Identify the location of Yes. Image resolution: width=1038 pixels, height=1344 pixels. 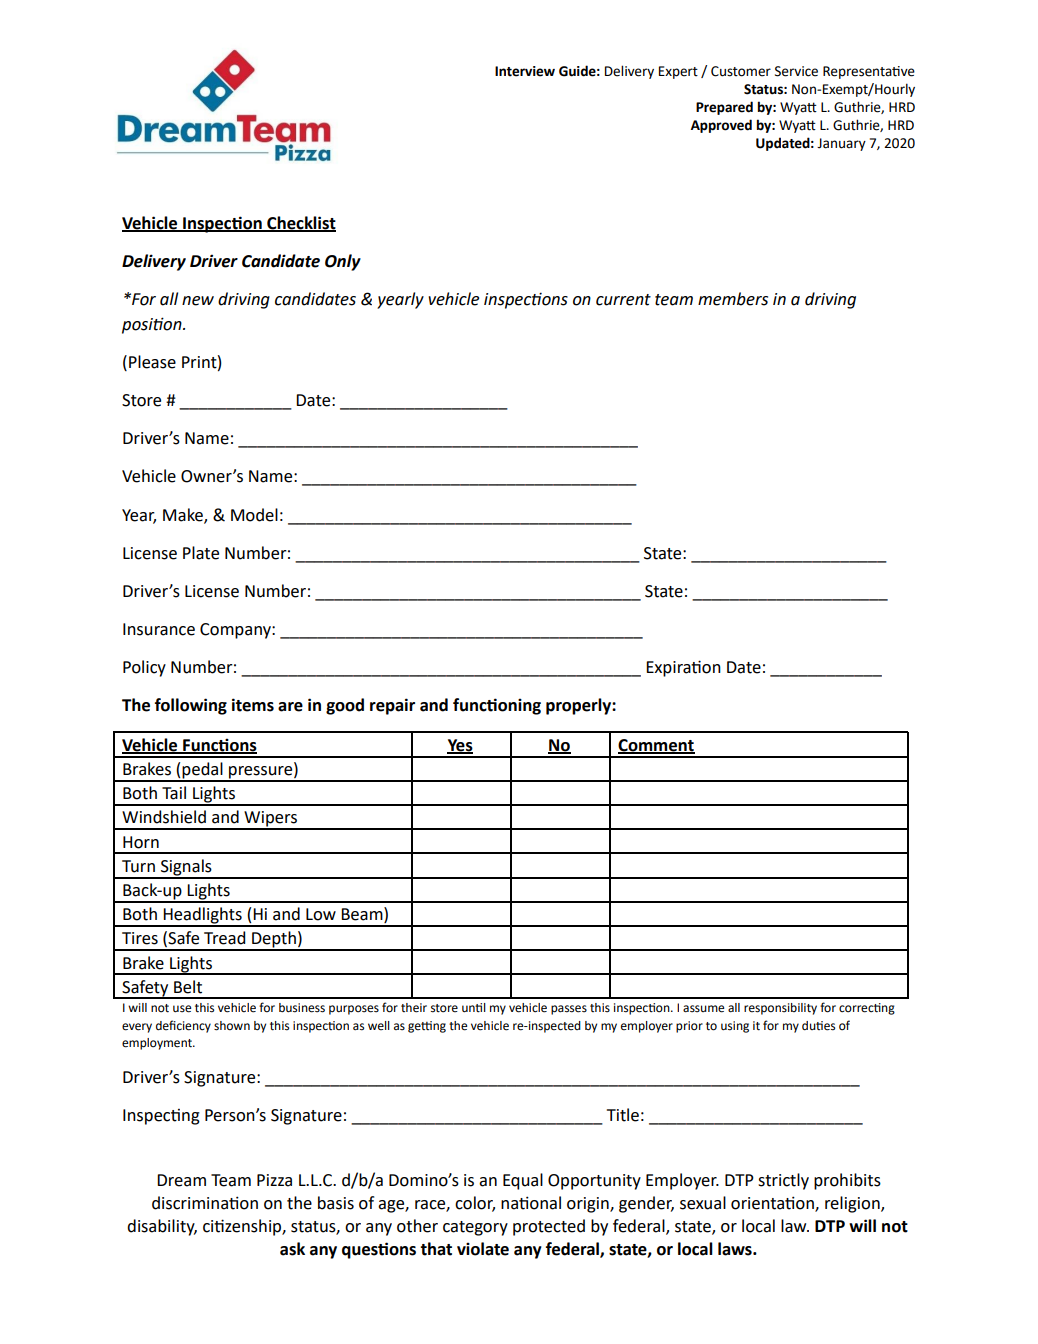
(460, 746).
